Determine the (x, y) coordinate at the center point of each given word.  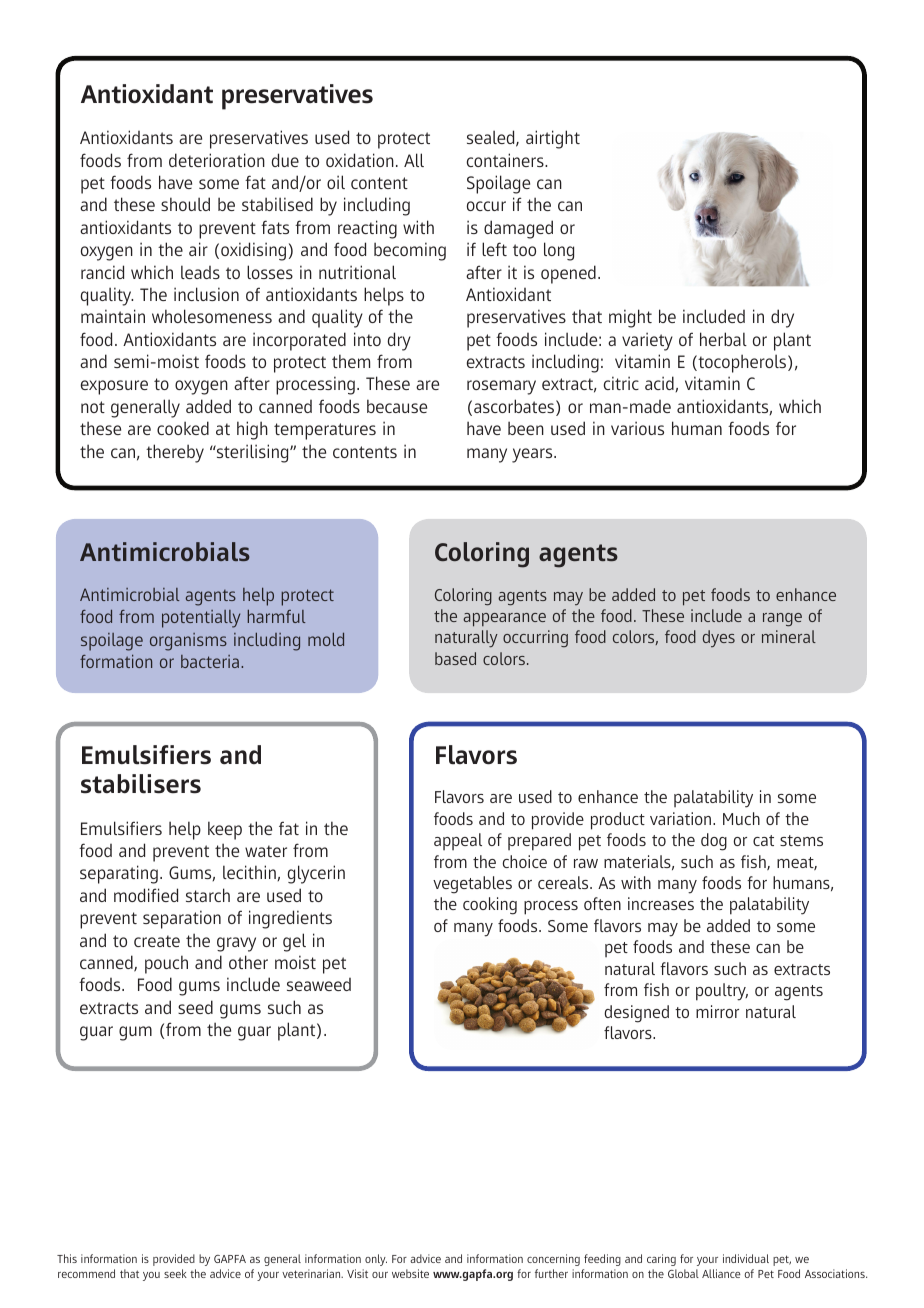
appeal (458, 841)
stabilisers (141, 784)
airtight (553, 139)
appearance (504, 620)
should (185, 204)
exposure (114, 387)
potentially (201, 619)
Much (741, 818)
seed (195, 1007)
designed (636, 1014)
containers (506, 160)
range (782, 620)
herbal (723, 339)
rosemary (501, 387)
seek (175, 1273)
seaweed (319, 984)
